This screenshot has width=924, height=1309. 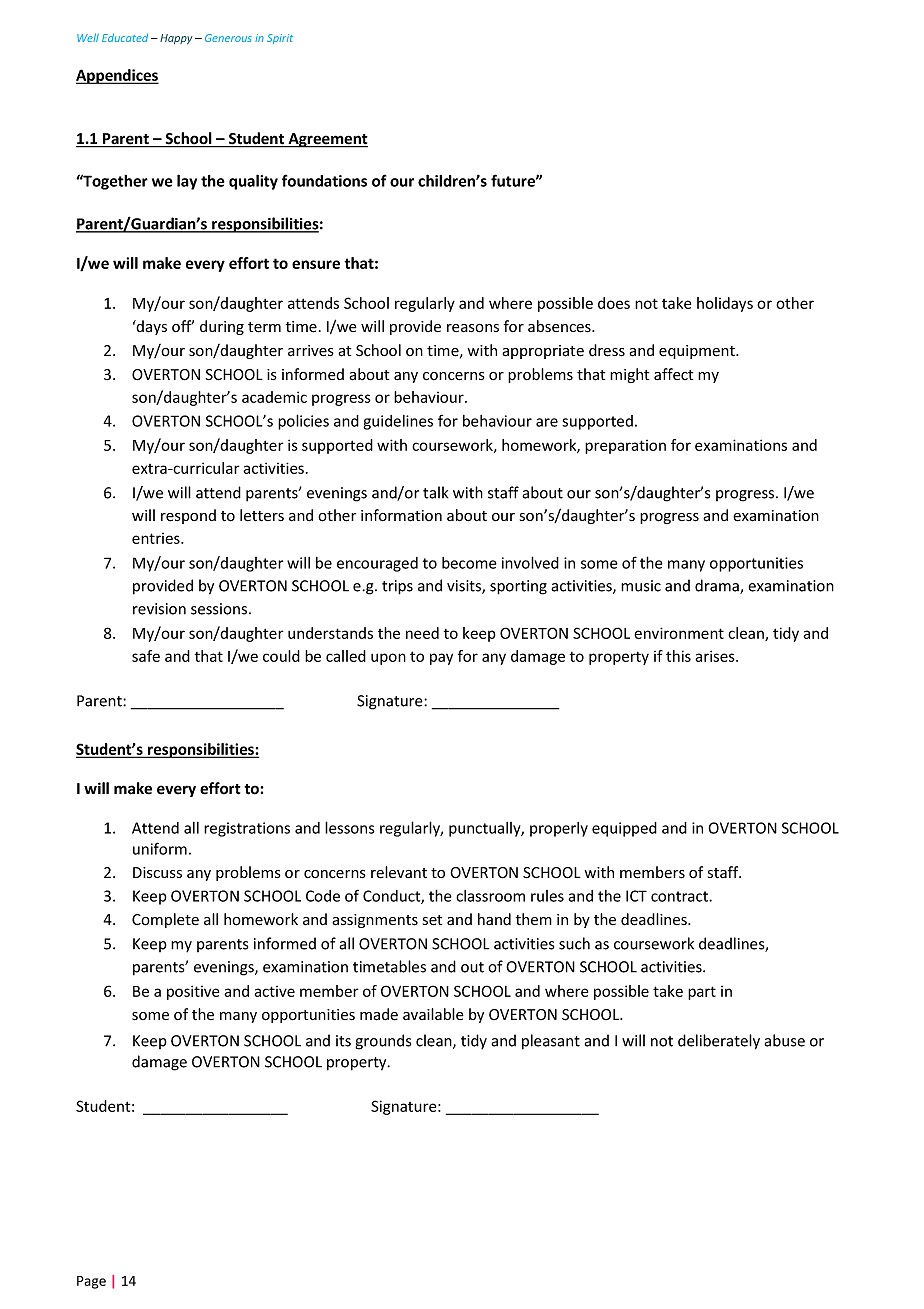 I want to click on preparation, so click(x=625, y=447).
